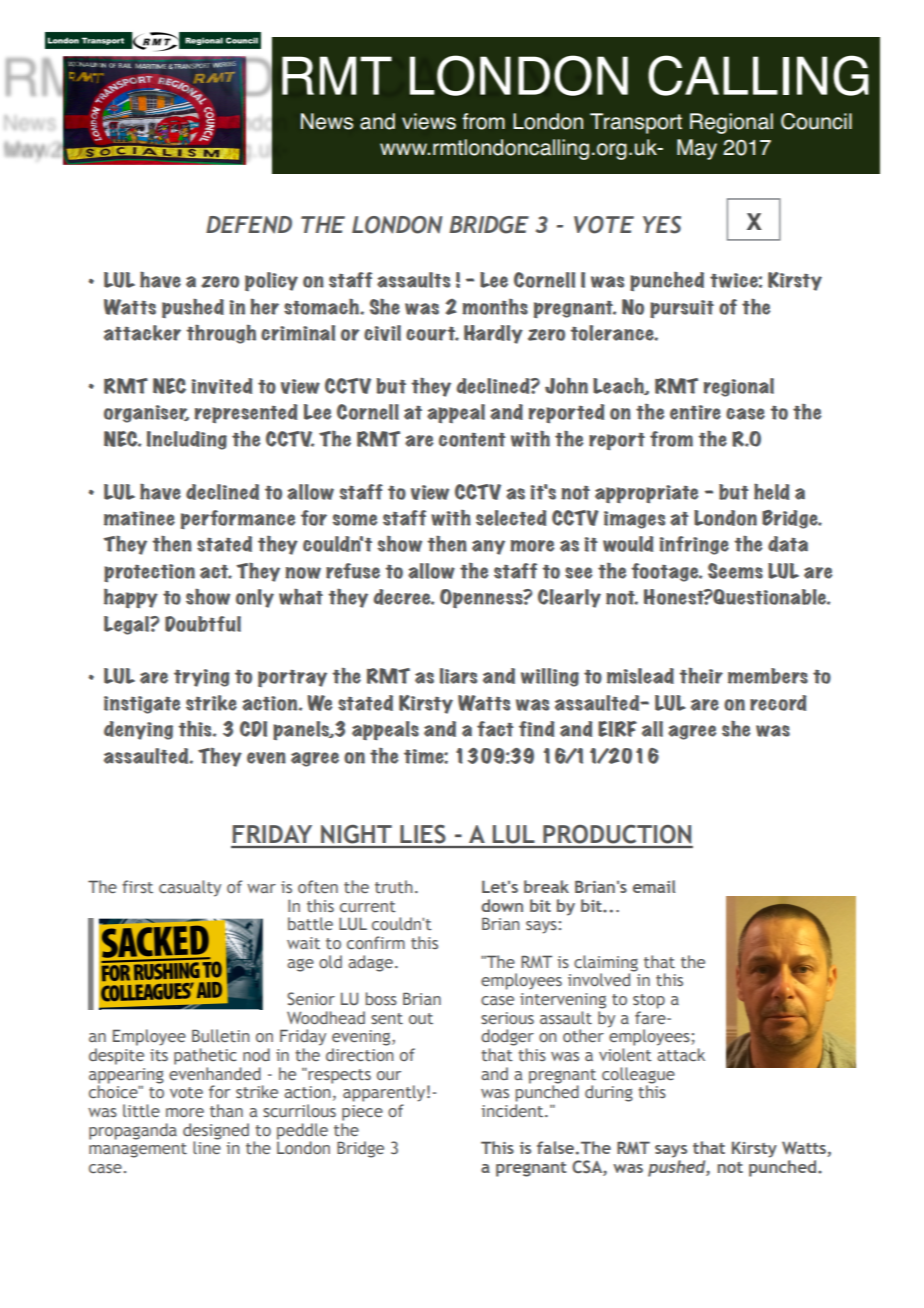  What do you see at coordinates (253, 729) in the document?
I see `CDI` at bounding box center [253, 729].
